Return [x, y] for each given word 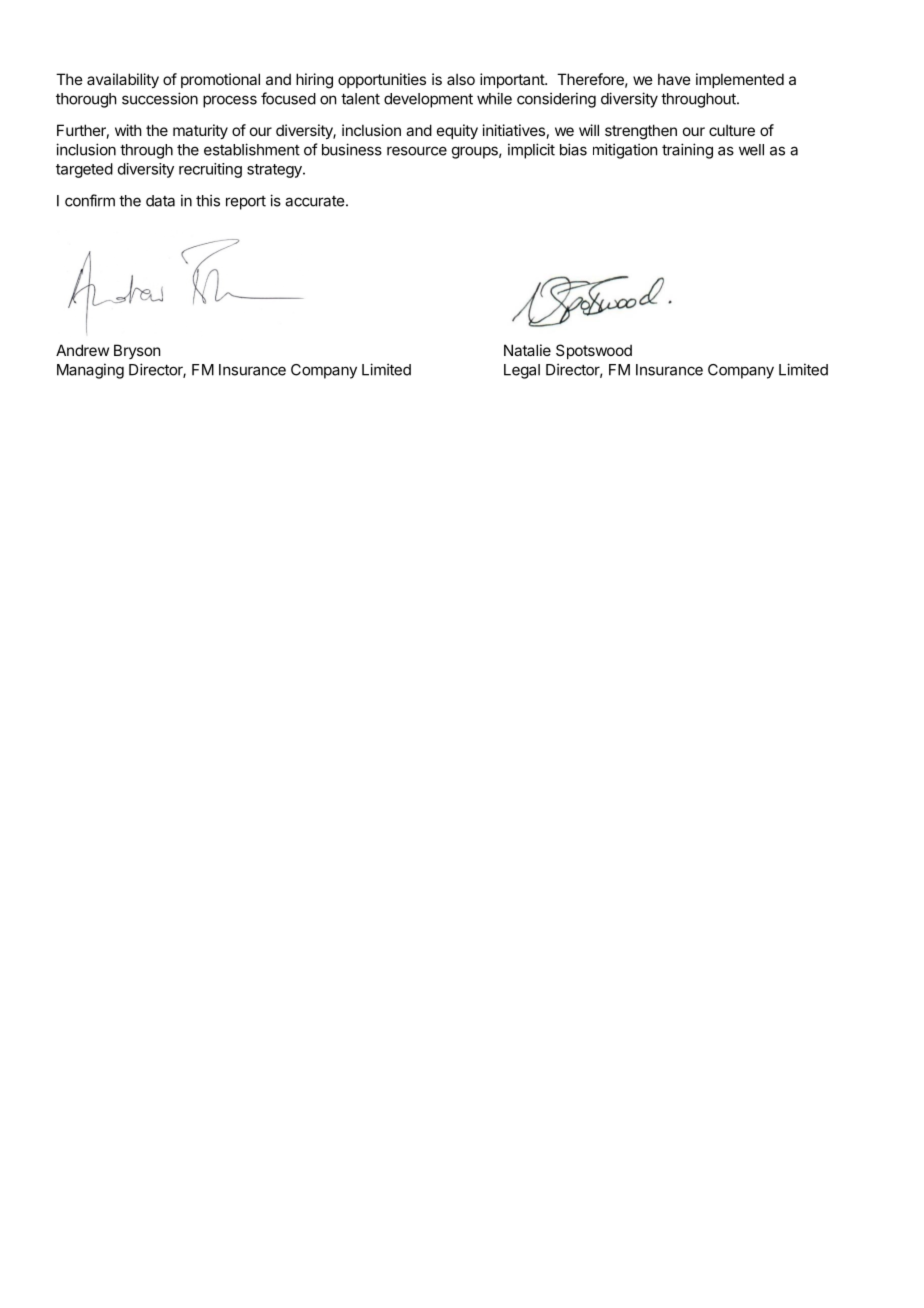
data [160, 201]
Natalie [527, 350]
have [674, 79]
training [687, 151]
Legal [522, 371]
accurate [316, 201]
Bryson [137, 351]
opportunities [382, 80]
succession [160, 98]
